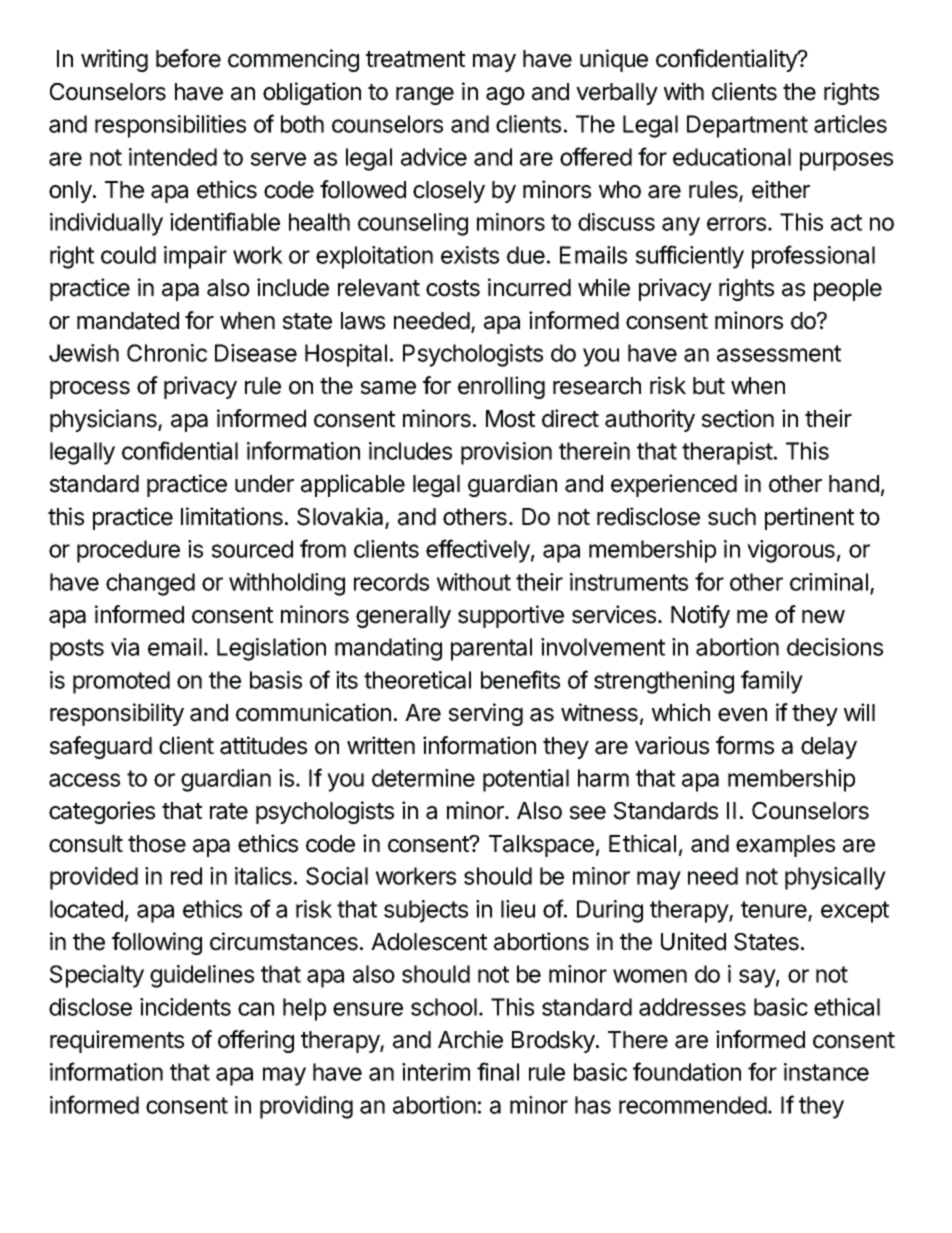 This document has width=952, height=1233. What do you see at coordinates (511, 616) in the document?
I see `supportive` at bounding box center [511, 616].
